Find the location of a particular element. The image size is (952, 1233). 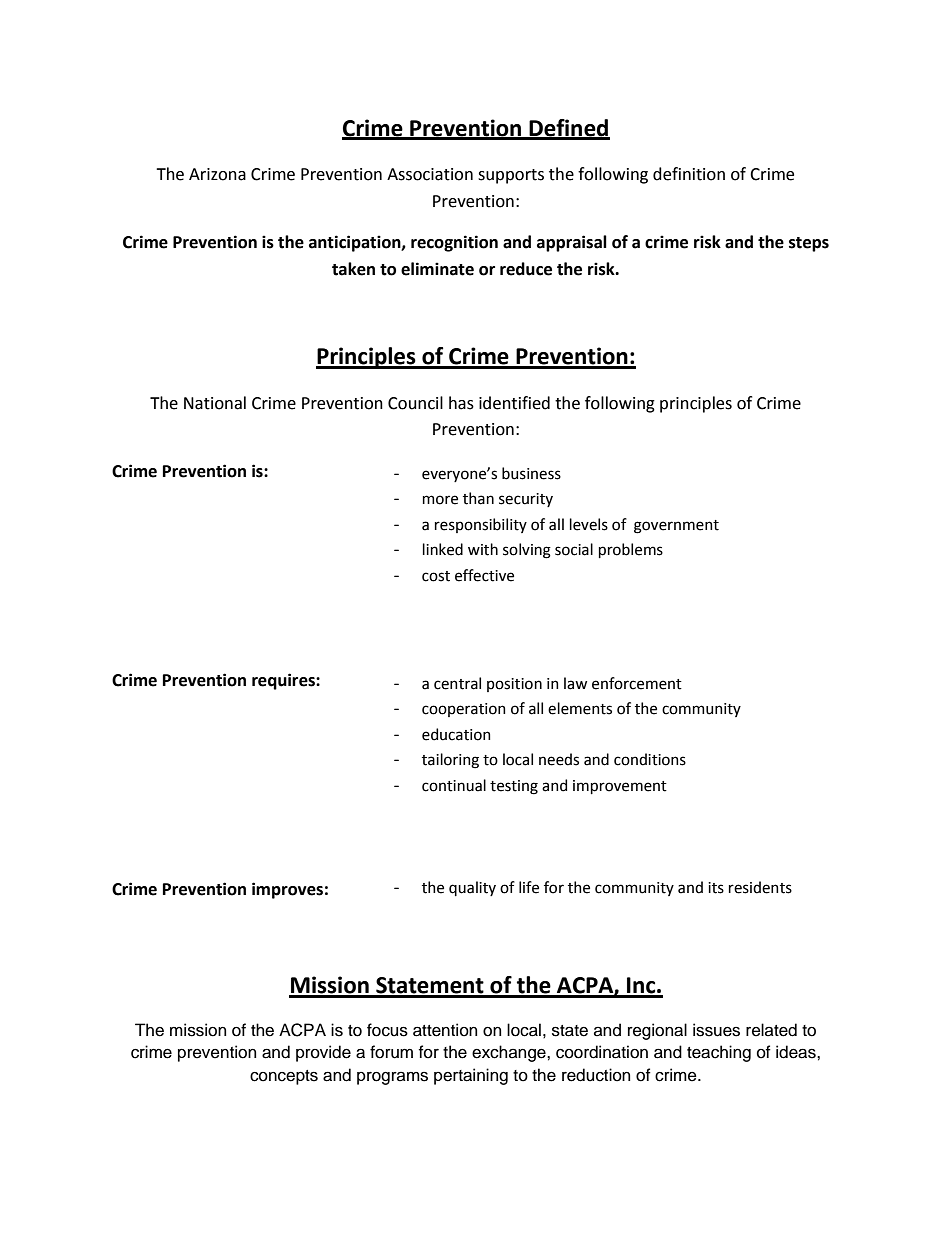

teaching is located at coordinates (719, 1053).
